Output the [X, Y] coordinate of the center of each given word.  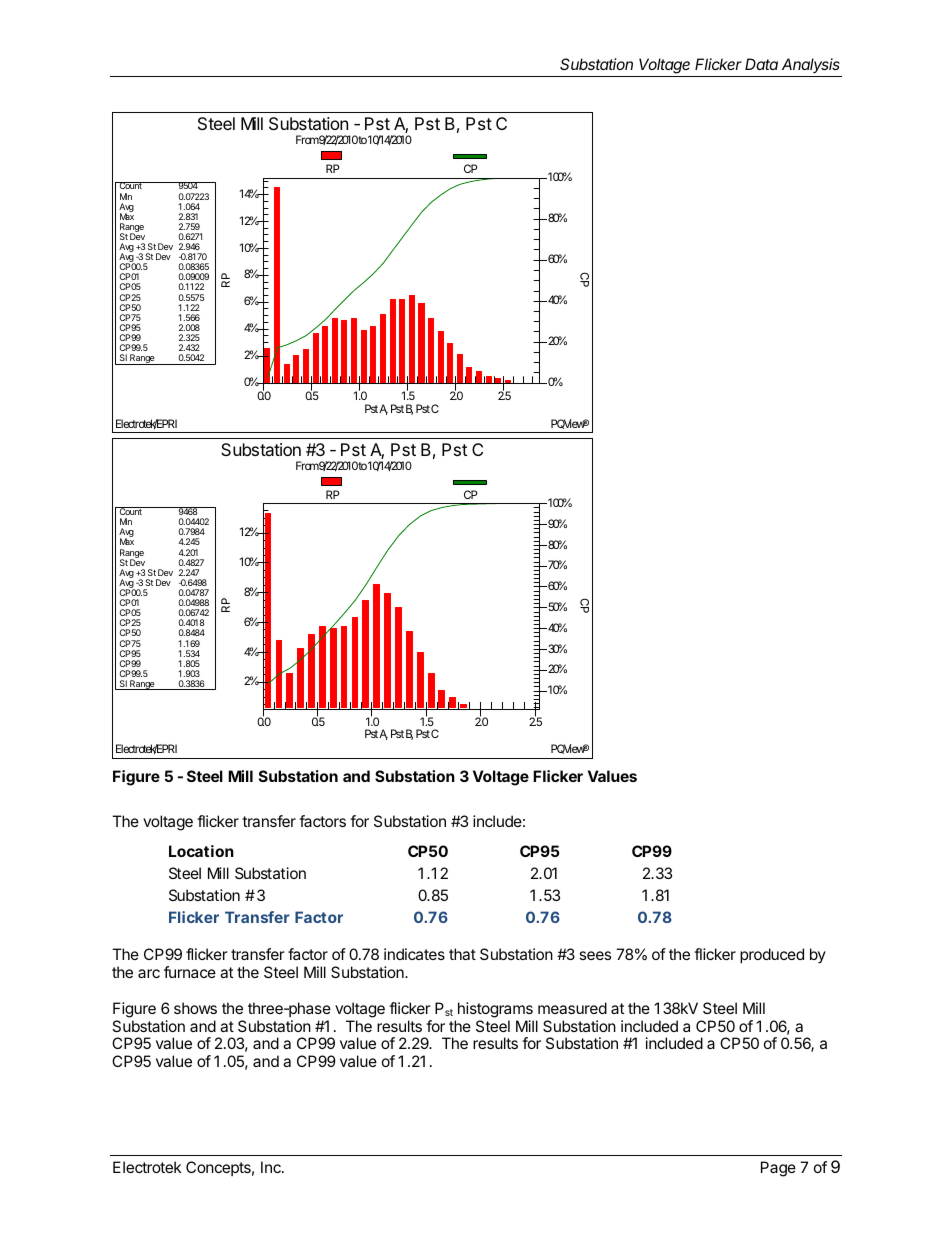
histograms [495, 1010]
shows [195, 1008]
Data [761, 64]
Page [778, 1169]
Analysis [811, 65]
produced [772, 955]
